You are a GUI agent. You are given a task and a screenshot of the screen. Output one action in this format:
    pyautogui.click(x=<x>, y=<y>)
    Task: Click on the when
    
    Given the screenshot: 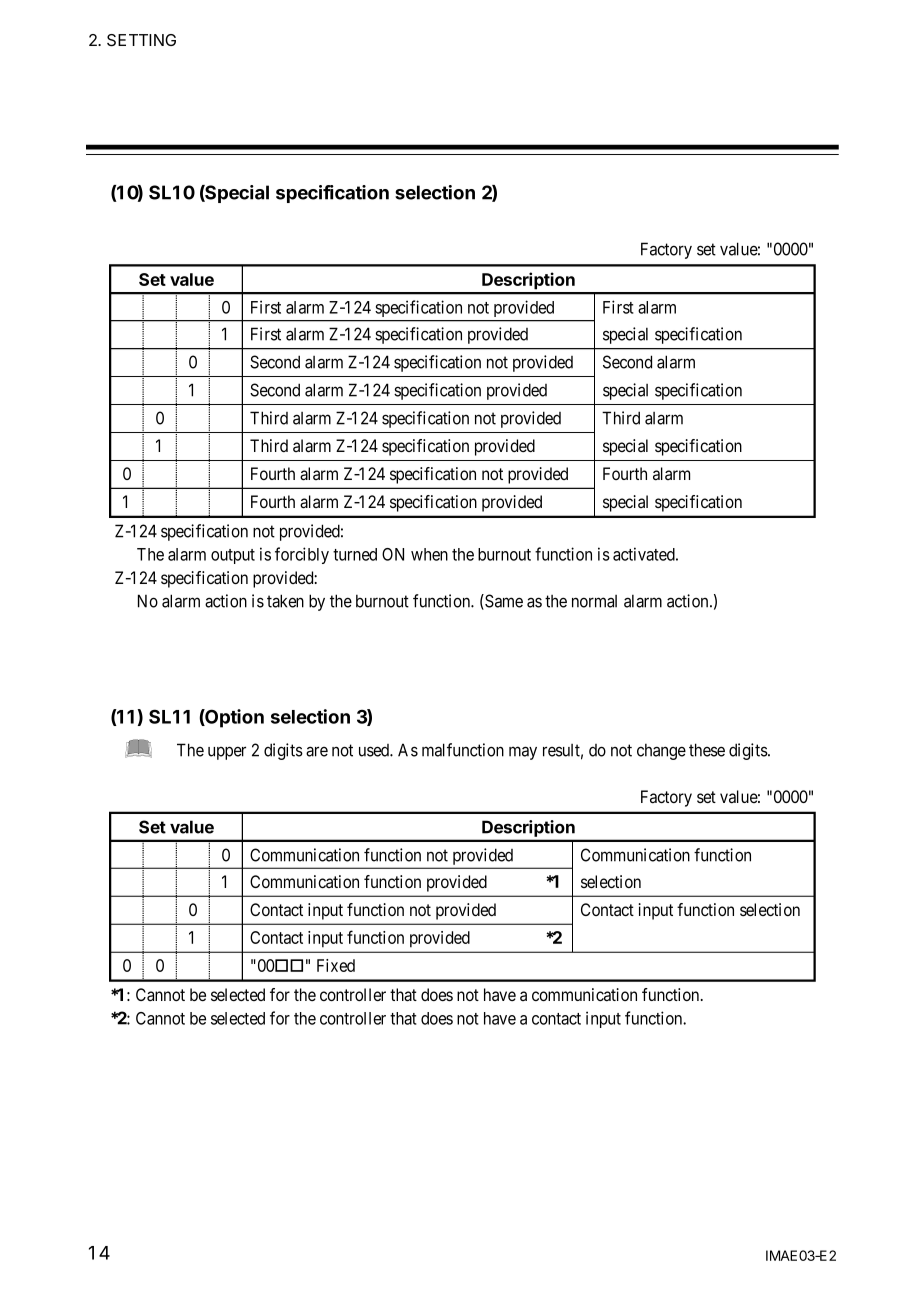 What is the action you would take?
    pyautogui.click(x=429, y=554)
